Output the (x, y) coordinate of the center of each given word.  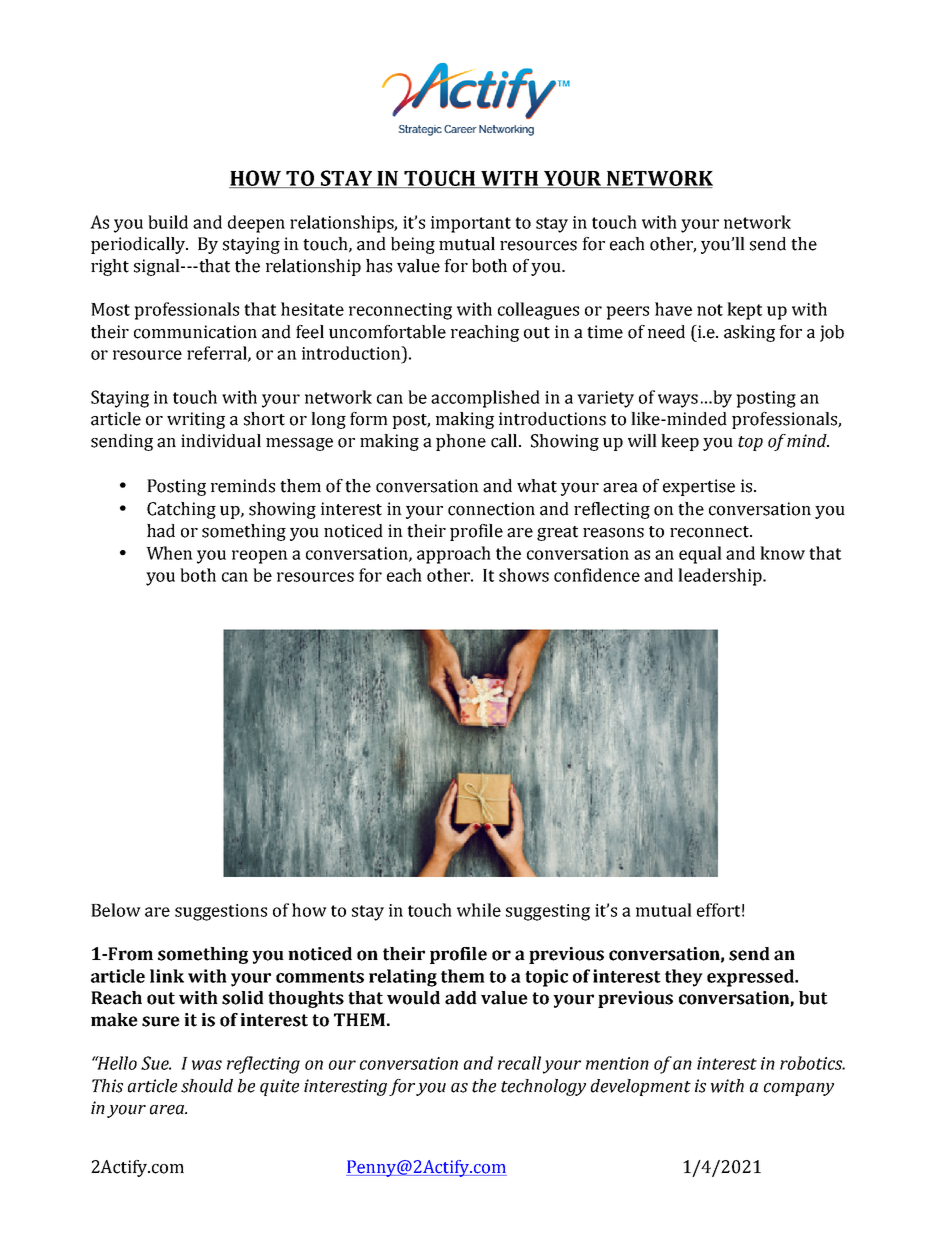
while (479, 910)
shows (524, 575)
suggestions (221, 912)
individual (221, 441)
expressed (751, 978)
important (471, 224)
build (168, 222)
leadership (721, 577)
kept (744, 311)
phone (461, 442)
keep (680, 442)
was (207, 1065)
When (169, 553)
